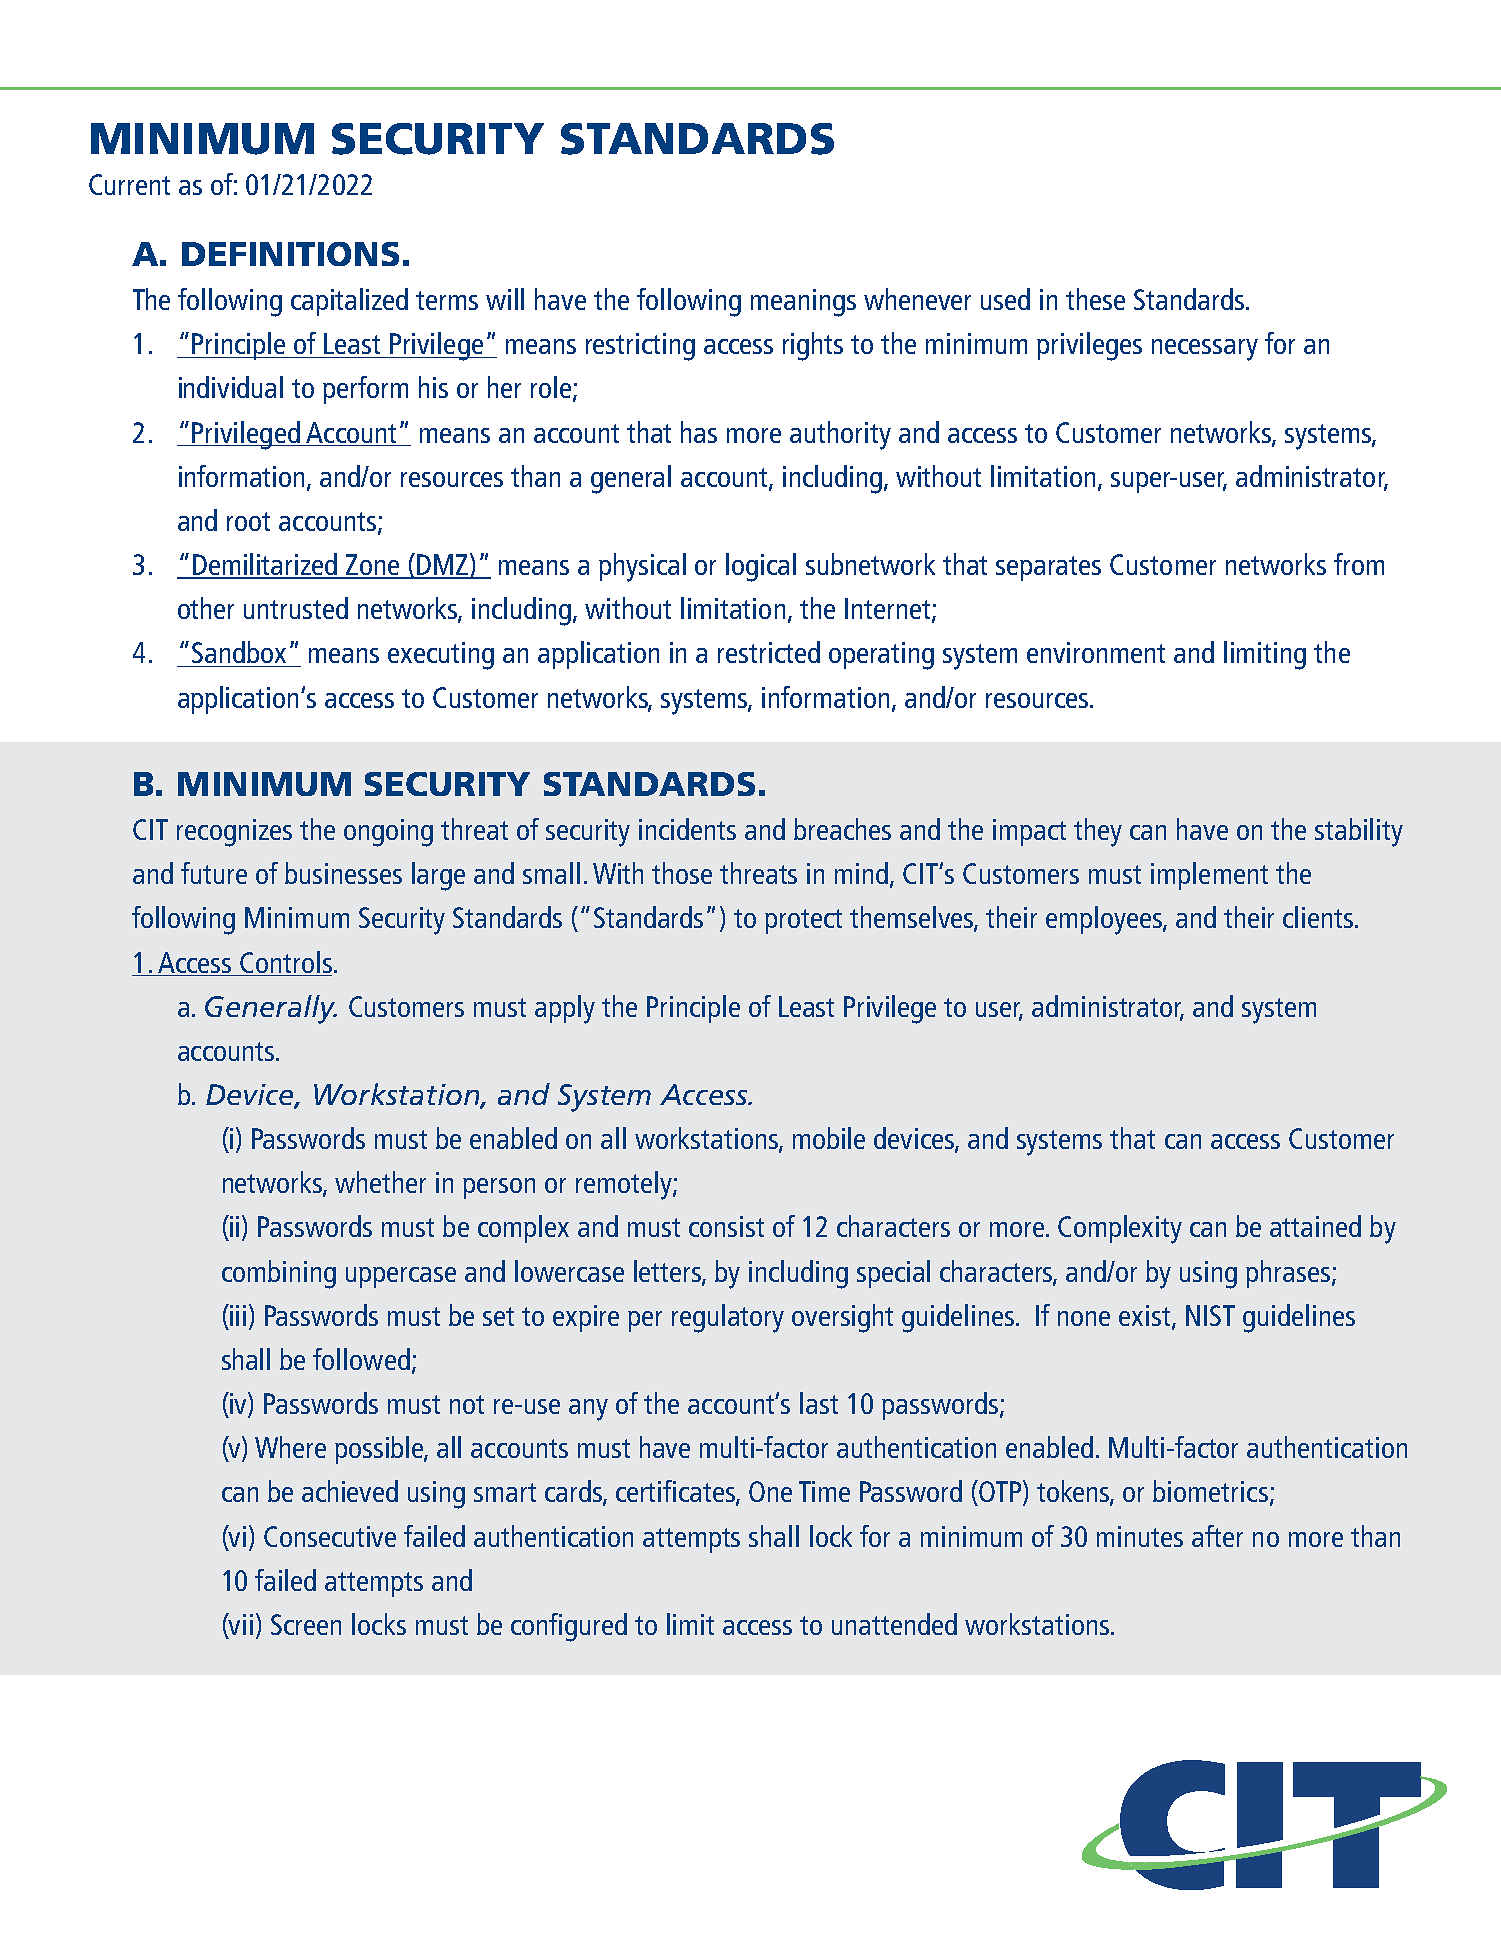 The height and width of the screenshot is (1943, 1501). Describe the element at coordinates (803, 303) in the screenshot. I see `meanings` at that location.
